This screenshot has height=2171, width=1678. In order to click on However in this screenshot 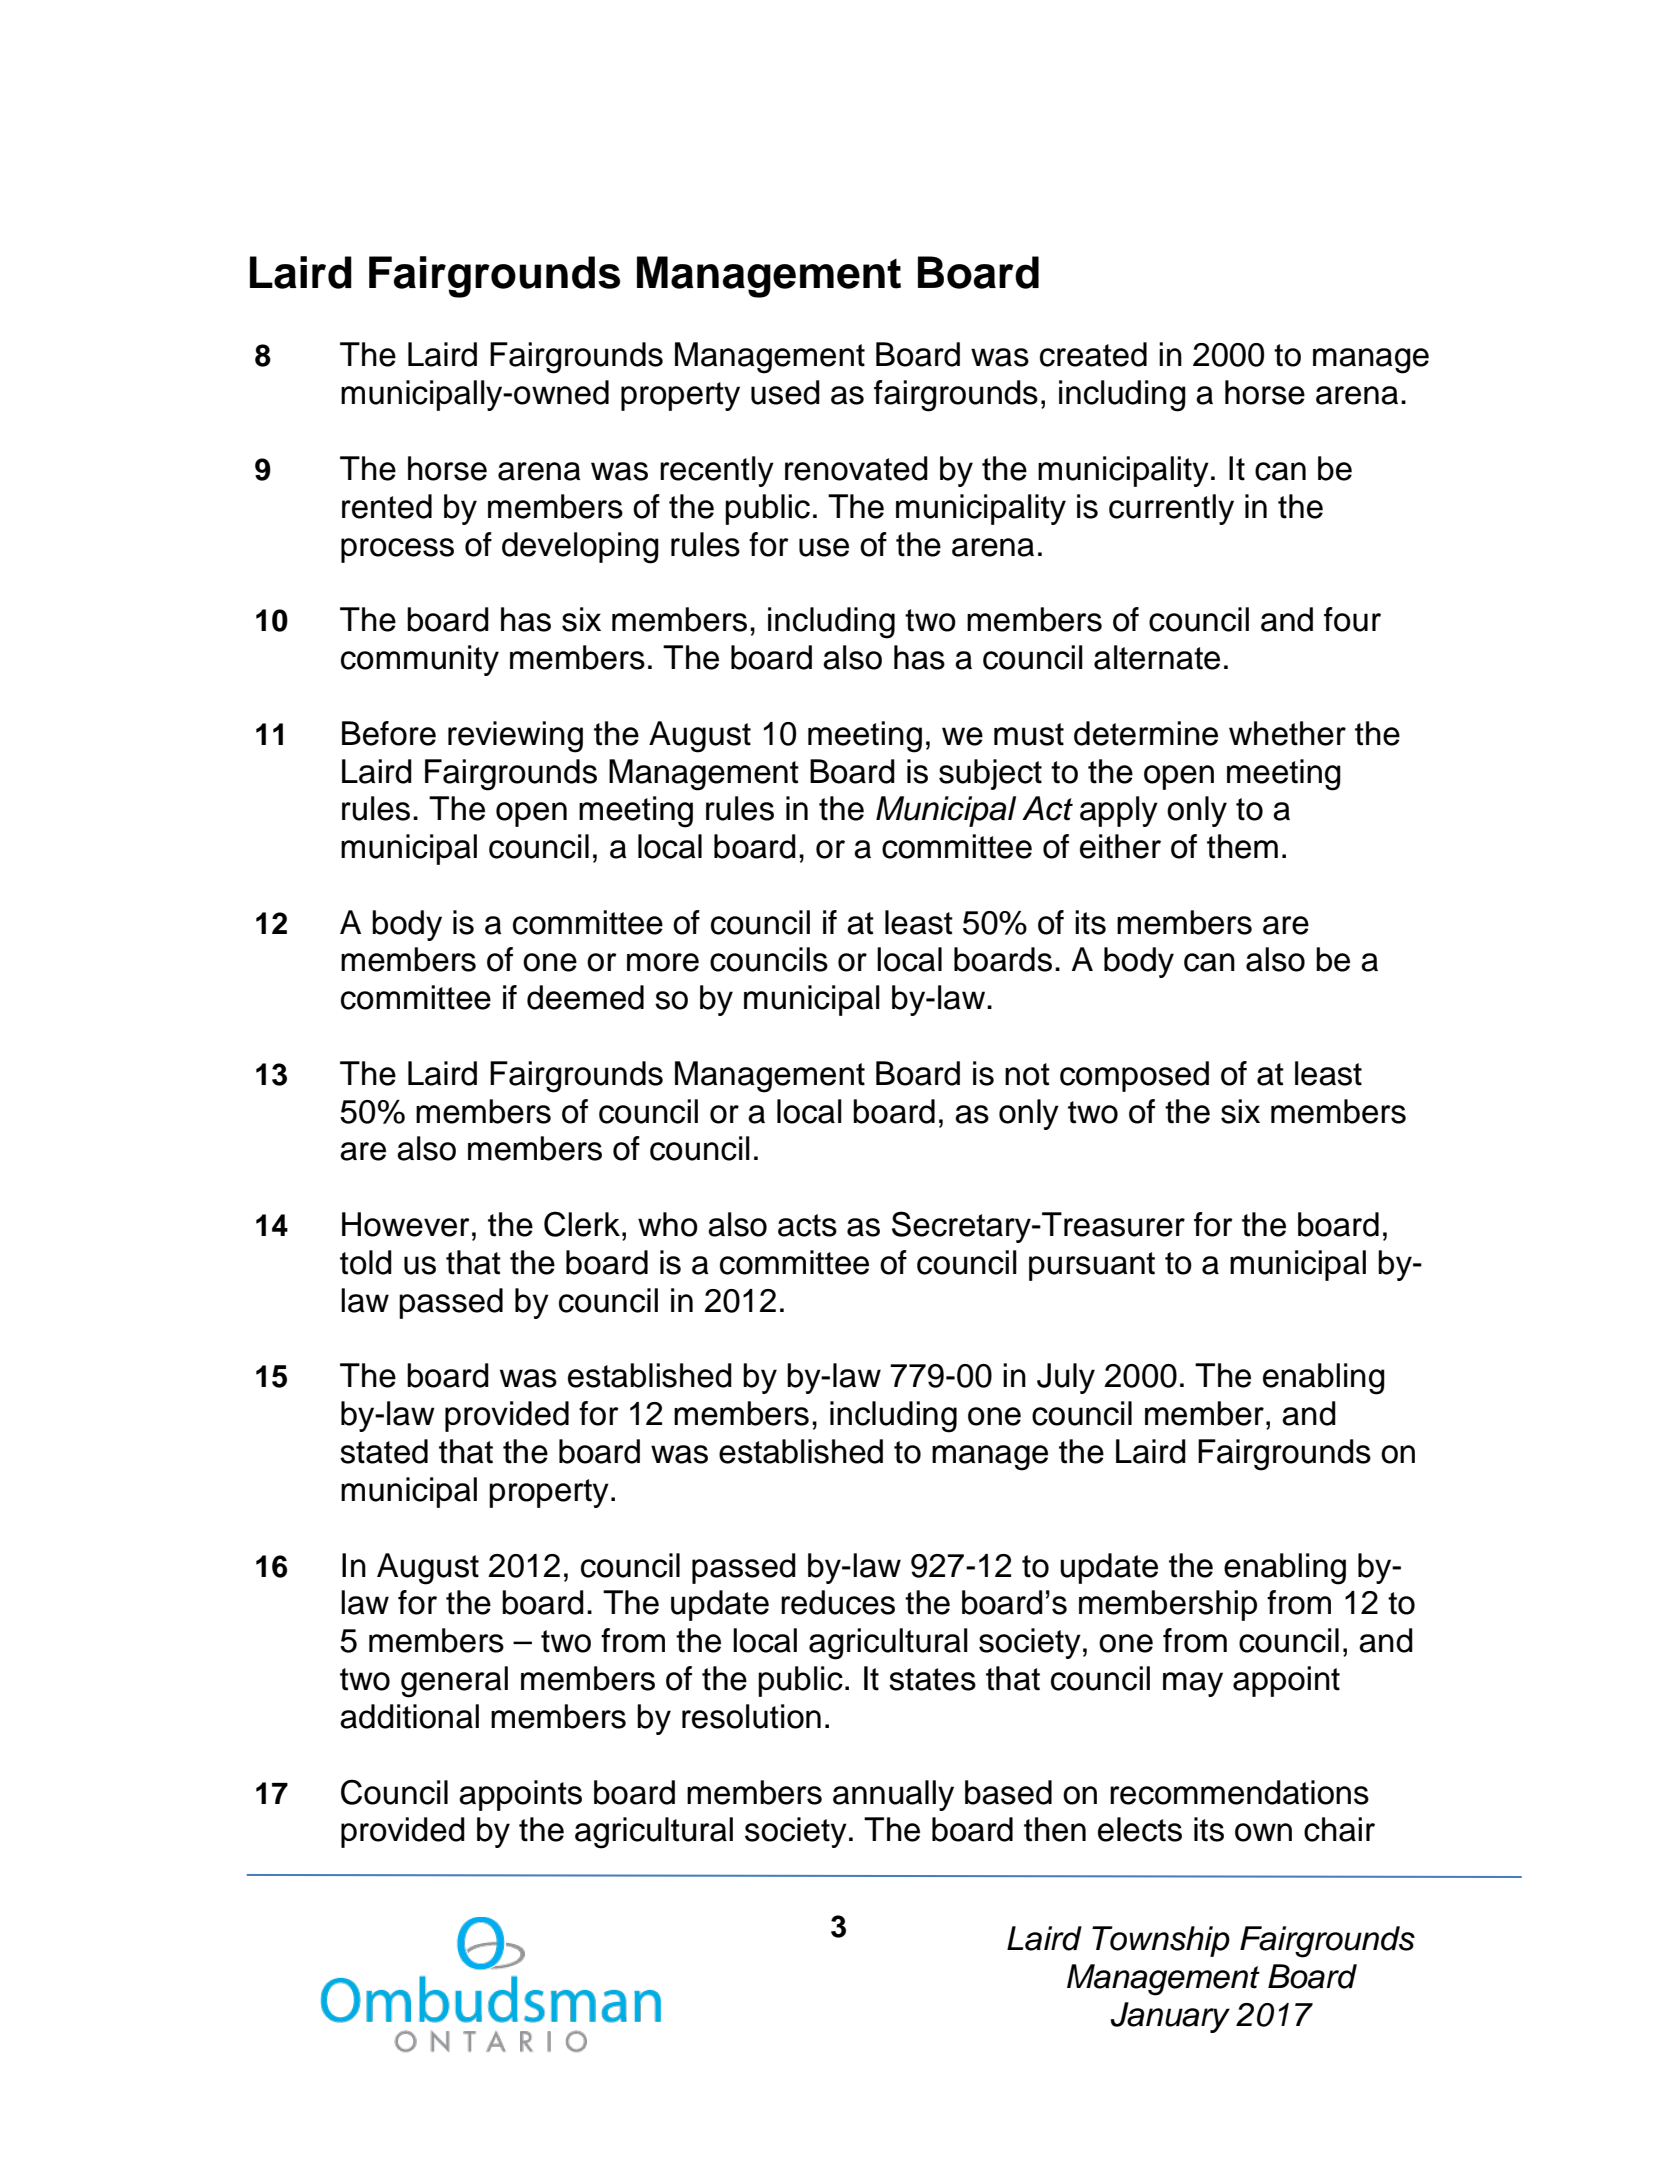, I will do `click(406, 1224)`.
